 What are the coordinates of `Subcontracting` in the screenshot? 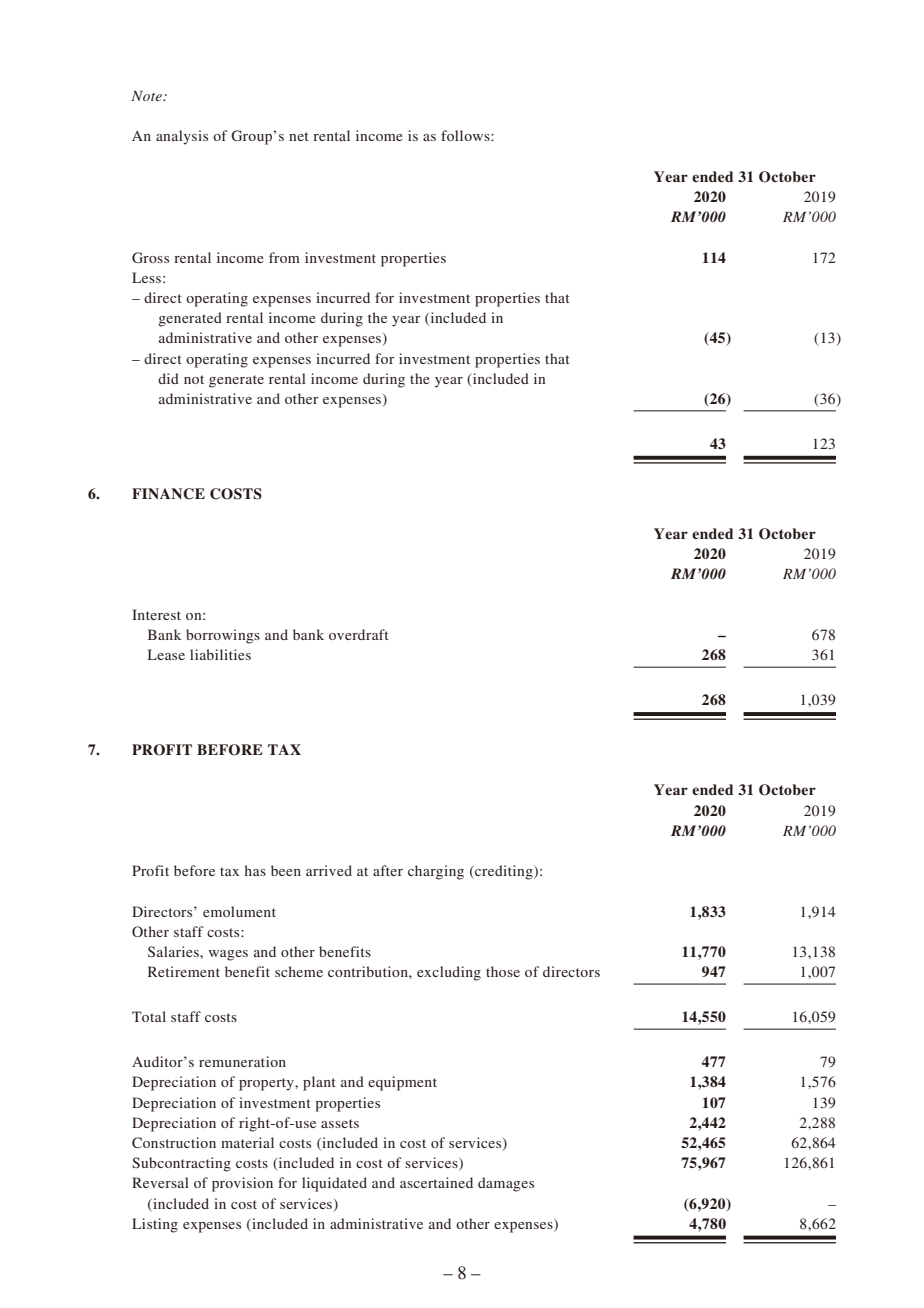 It's located at (181, 1164).
